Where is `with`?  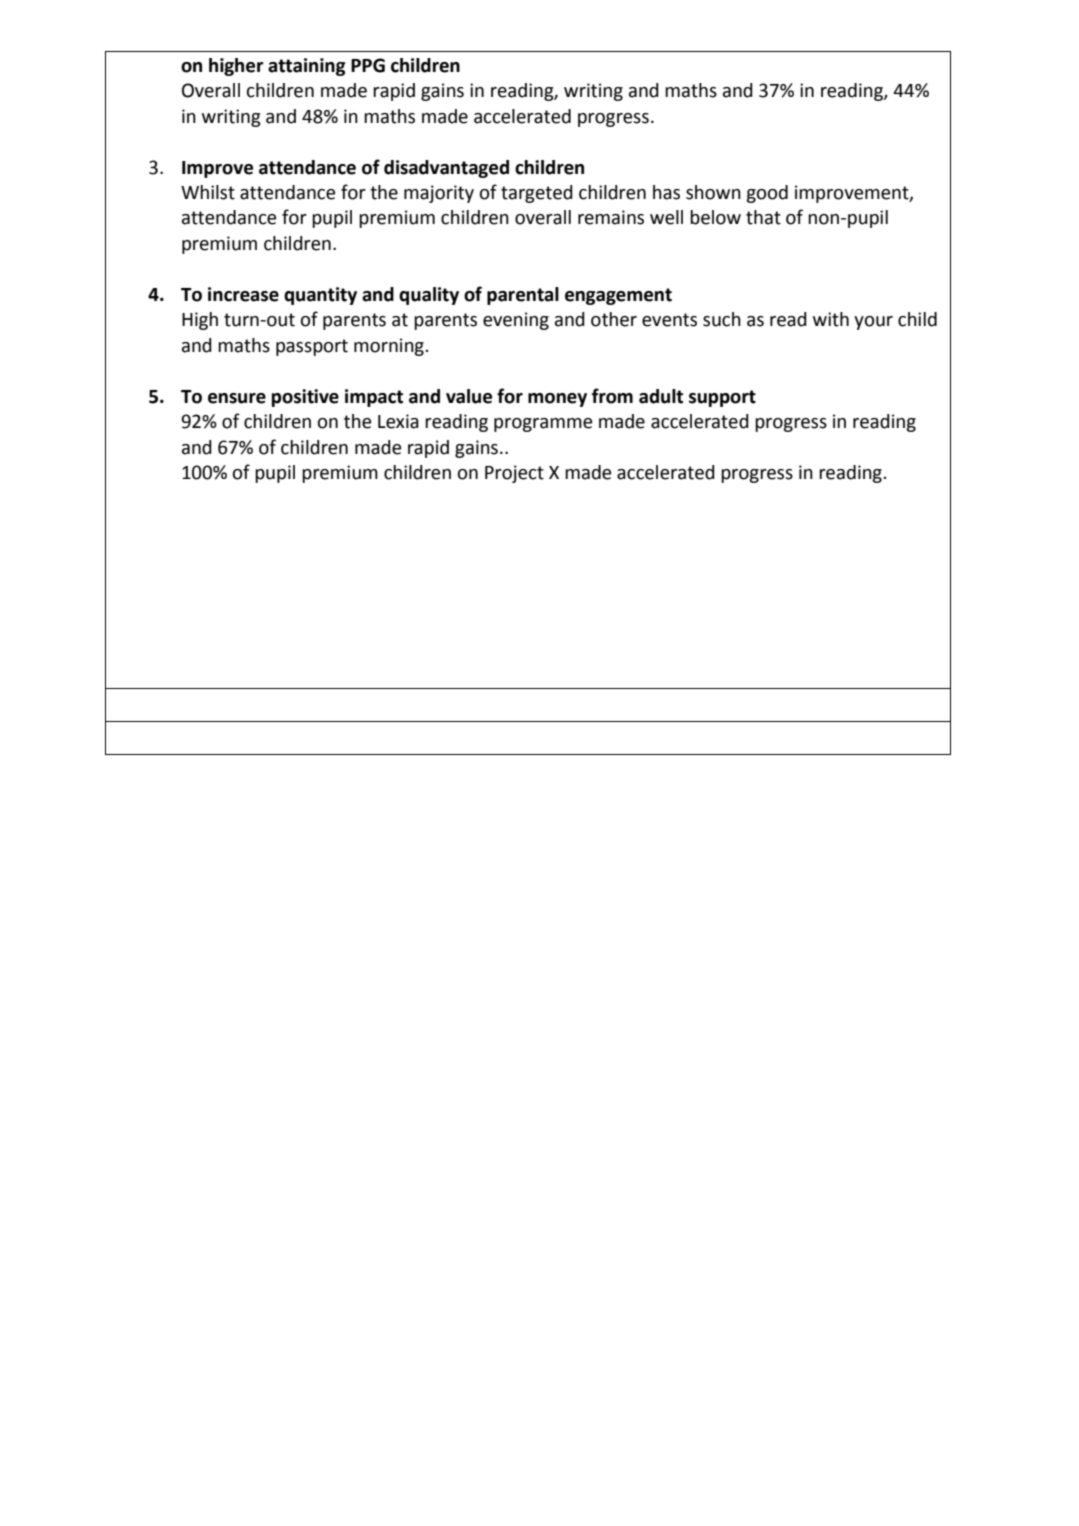 with is located at coordinates (831, 319).
